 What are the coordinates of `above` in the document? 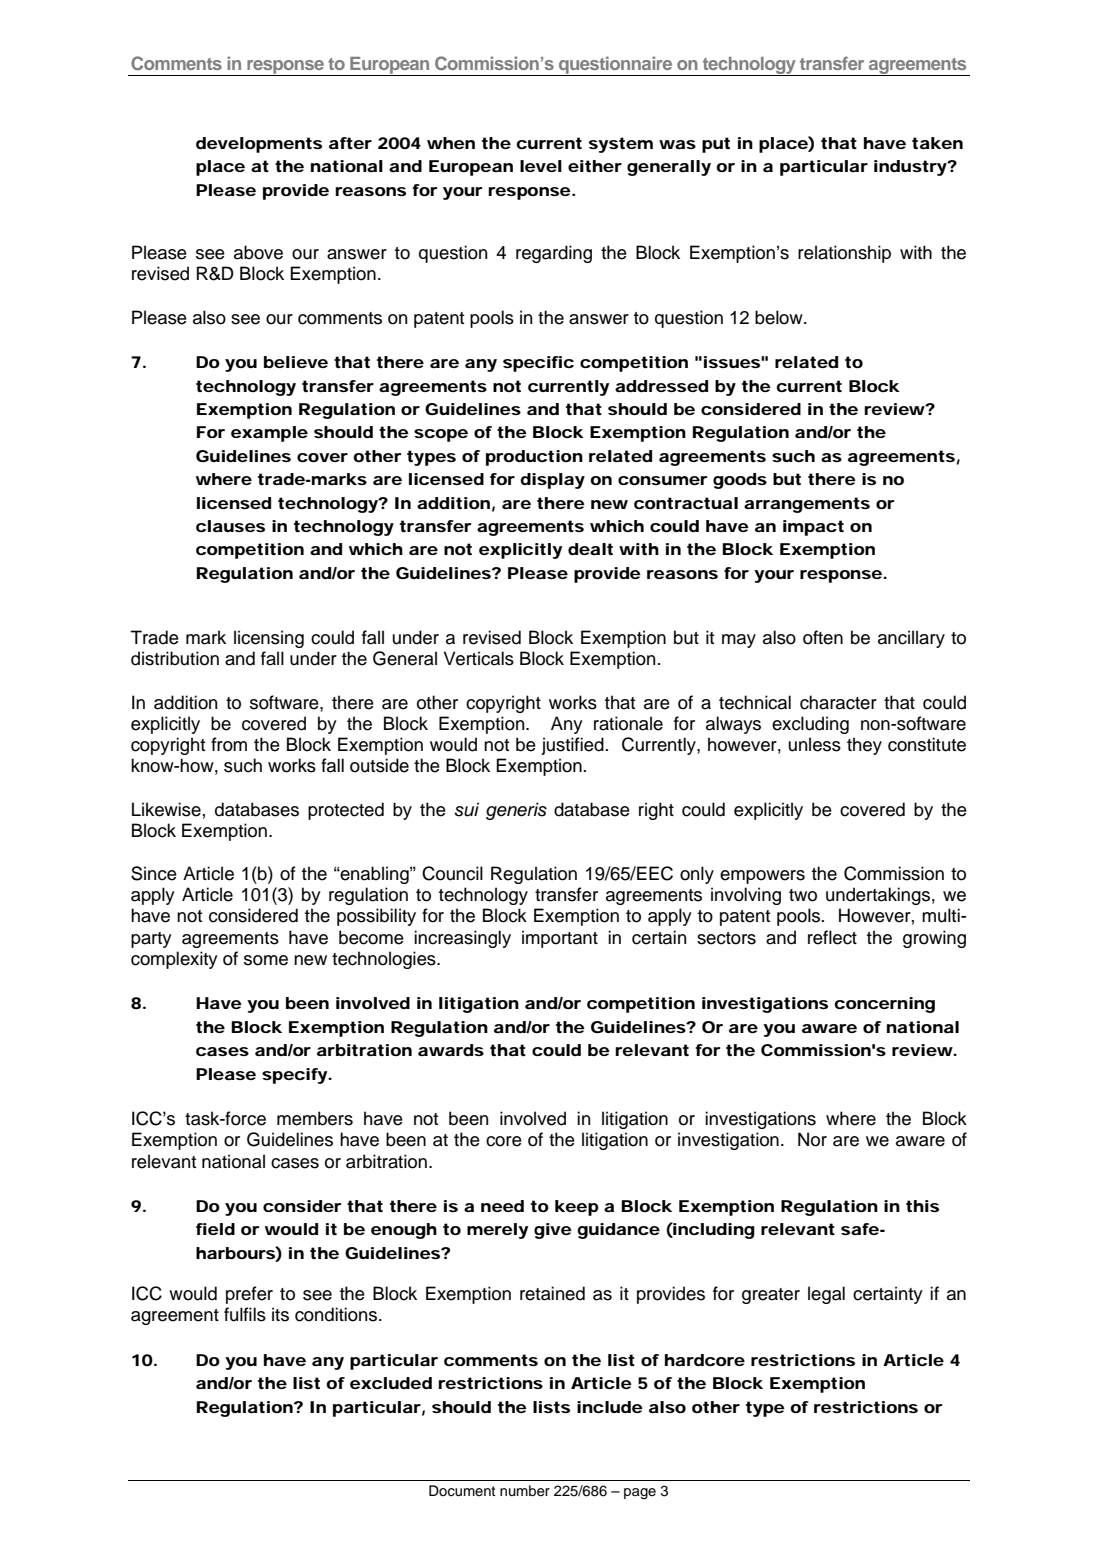 It's located at (258, 252).
